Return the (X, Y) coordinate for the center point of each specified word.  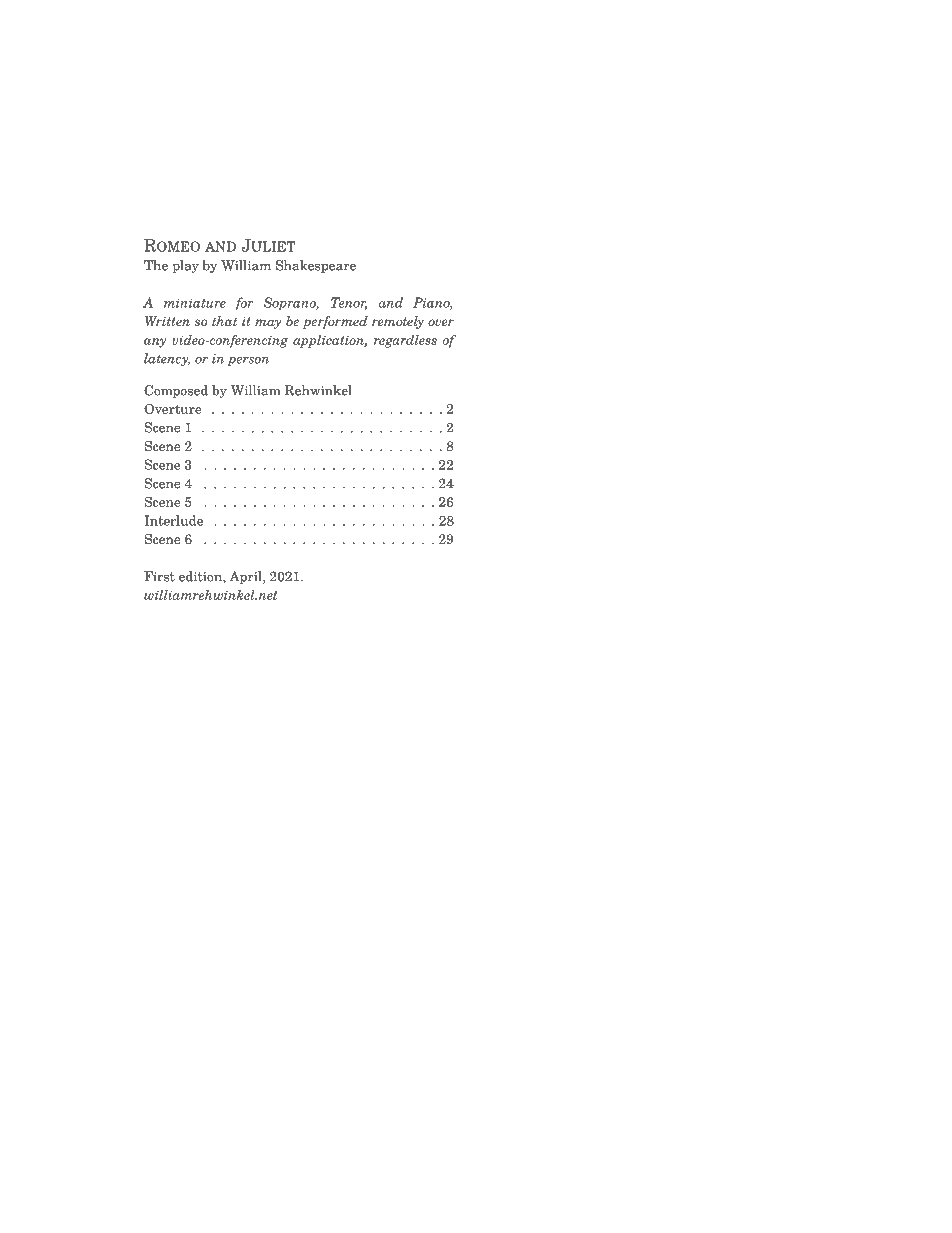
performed (335, 322)
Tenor (349, 303)
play (185, 266)
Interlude (173, 520)
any (155, 343)
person (248, 361)
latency (167, 359)
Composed (176, 391)
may (268, 324)
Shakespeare (316, 266)
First (159, 576)
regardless (405, 341)
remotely (398, 322)
